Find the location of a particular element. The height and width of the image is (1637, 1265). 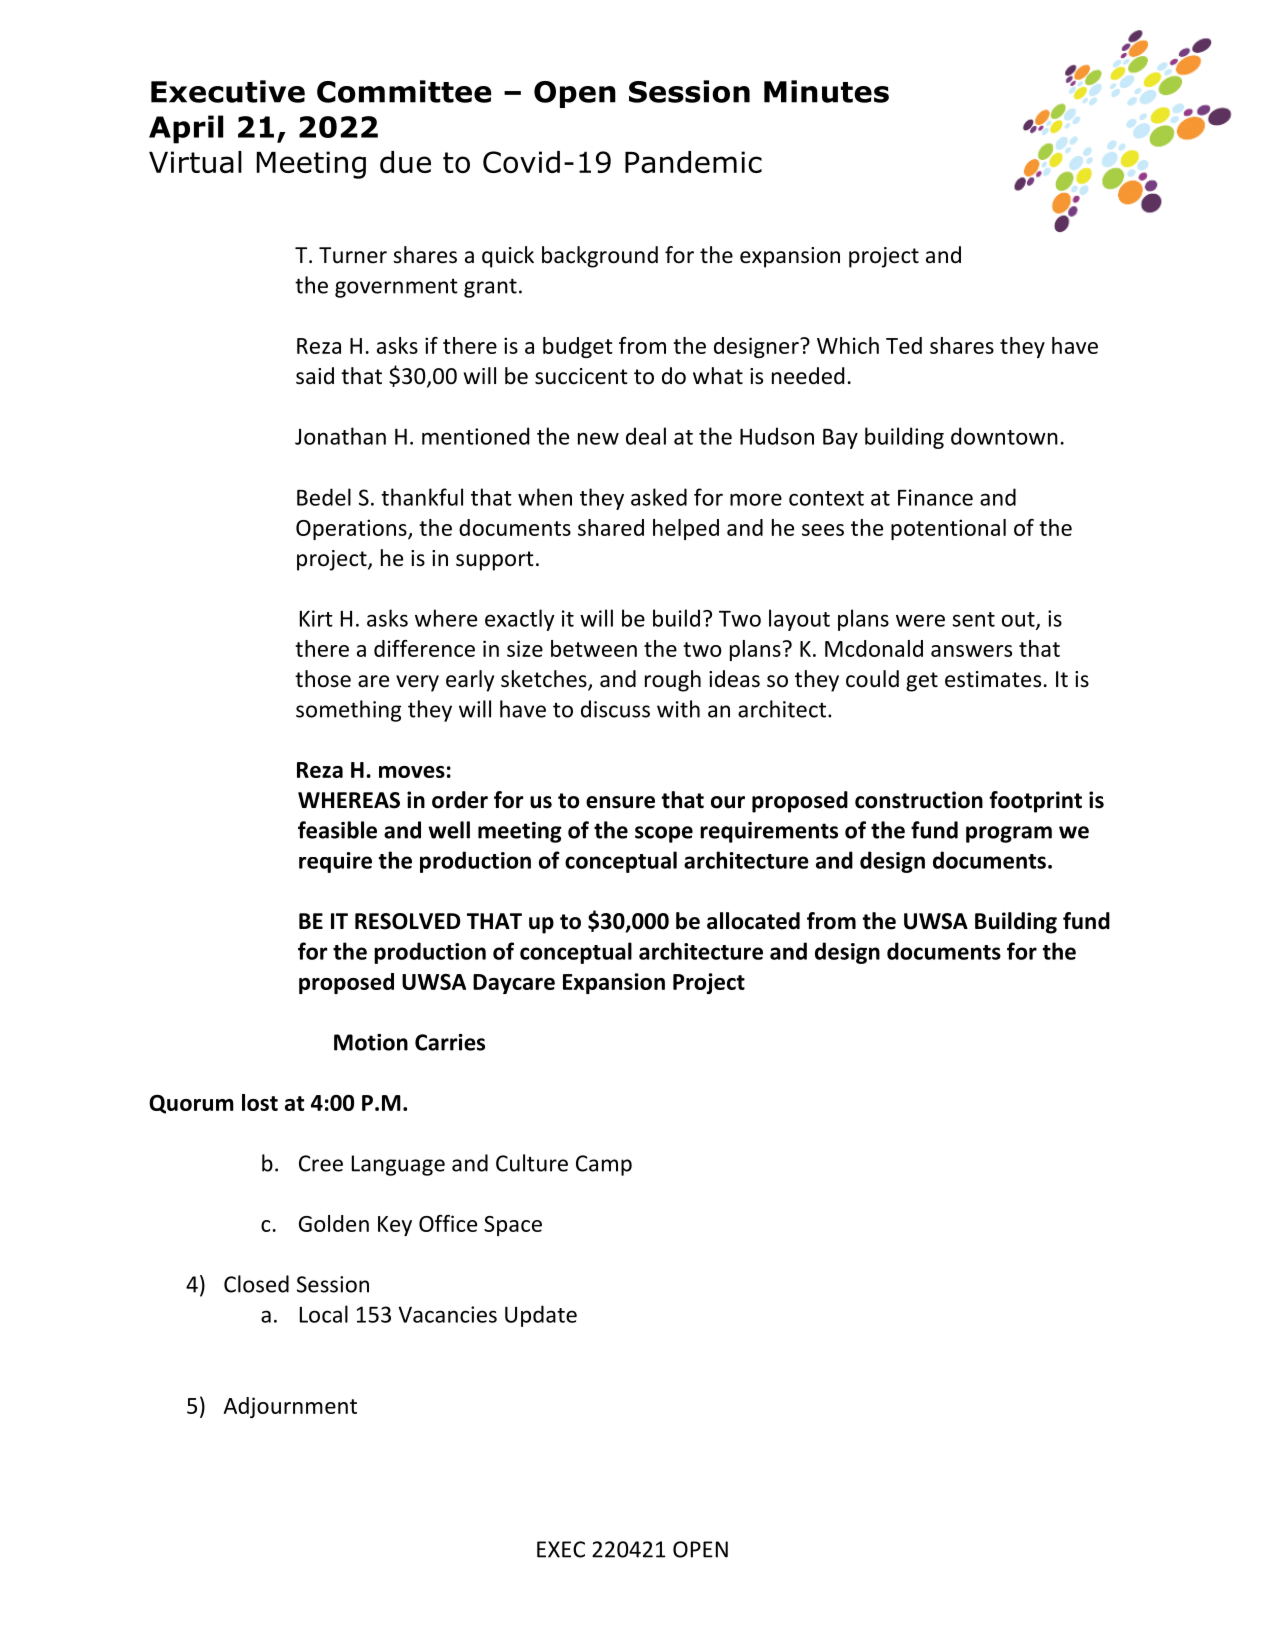

construction is located at coordinates (919, 800).
